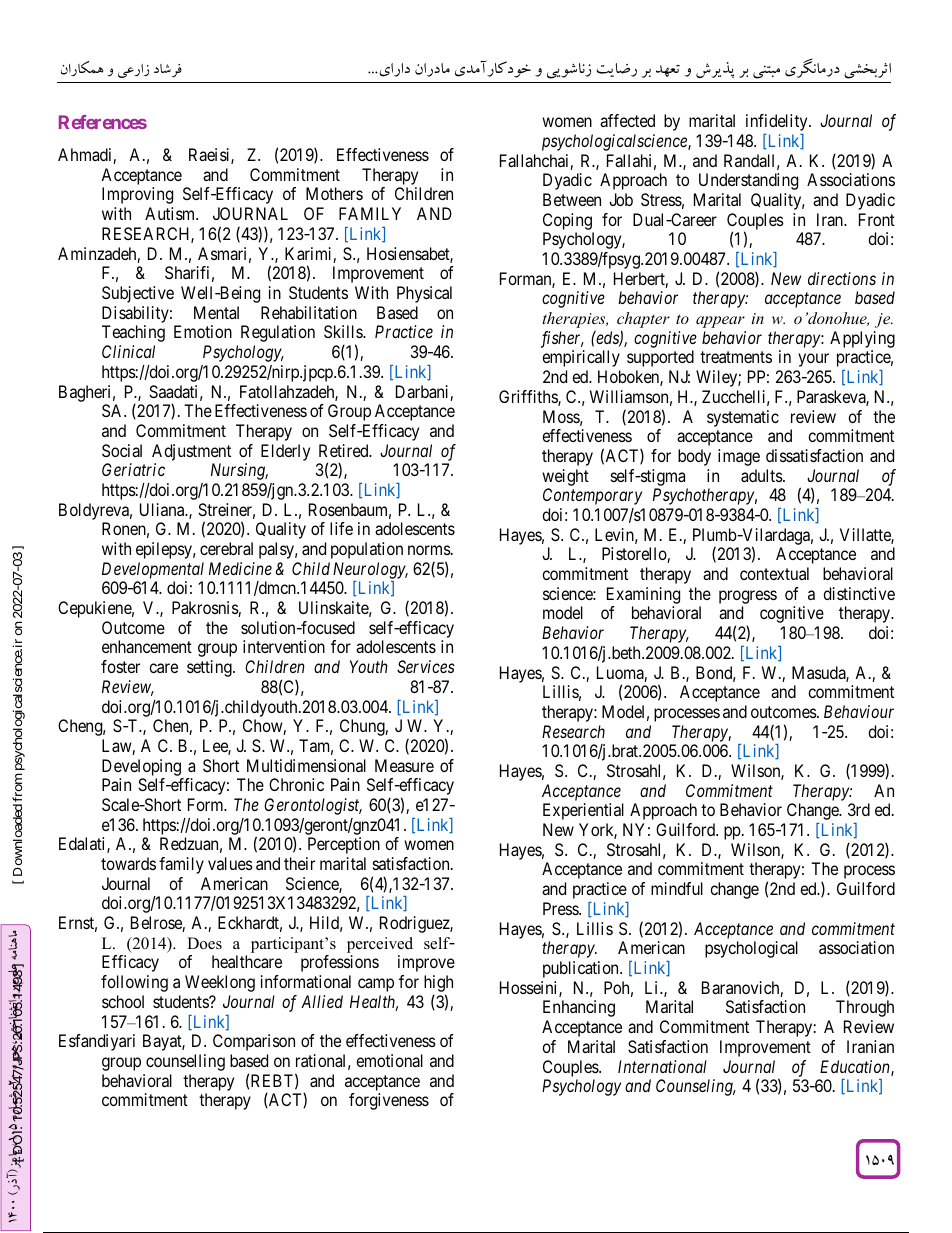 The image size is (952, 1233). What do you see at coordinates (137, 195) in the screenshot?
I see `Improving` at bounding box center [137, 195].
